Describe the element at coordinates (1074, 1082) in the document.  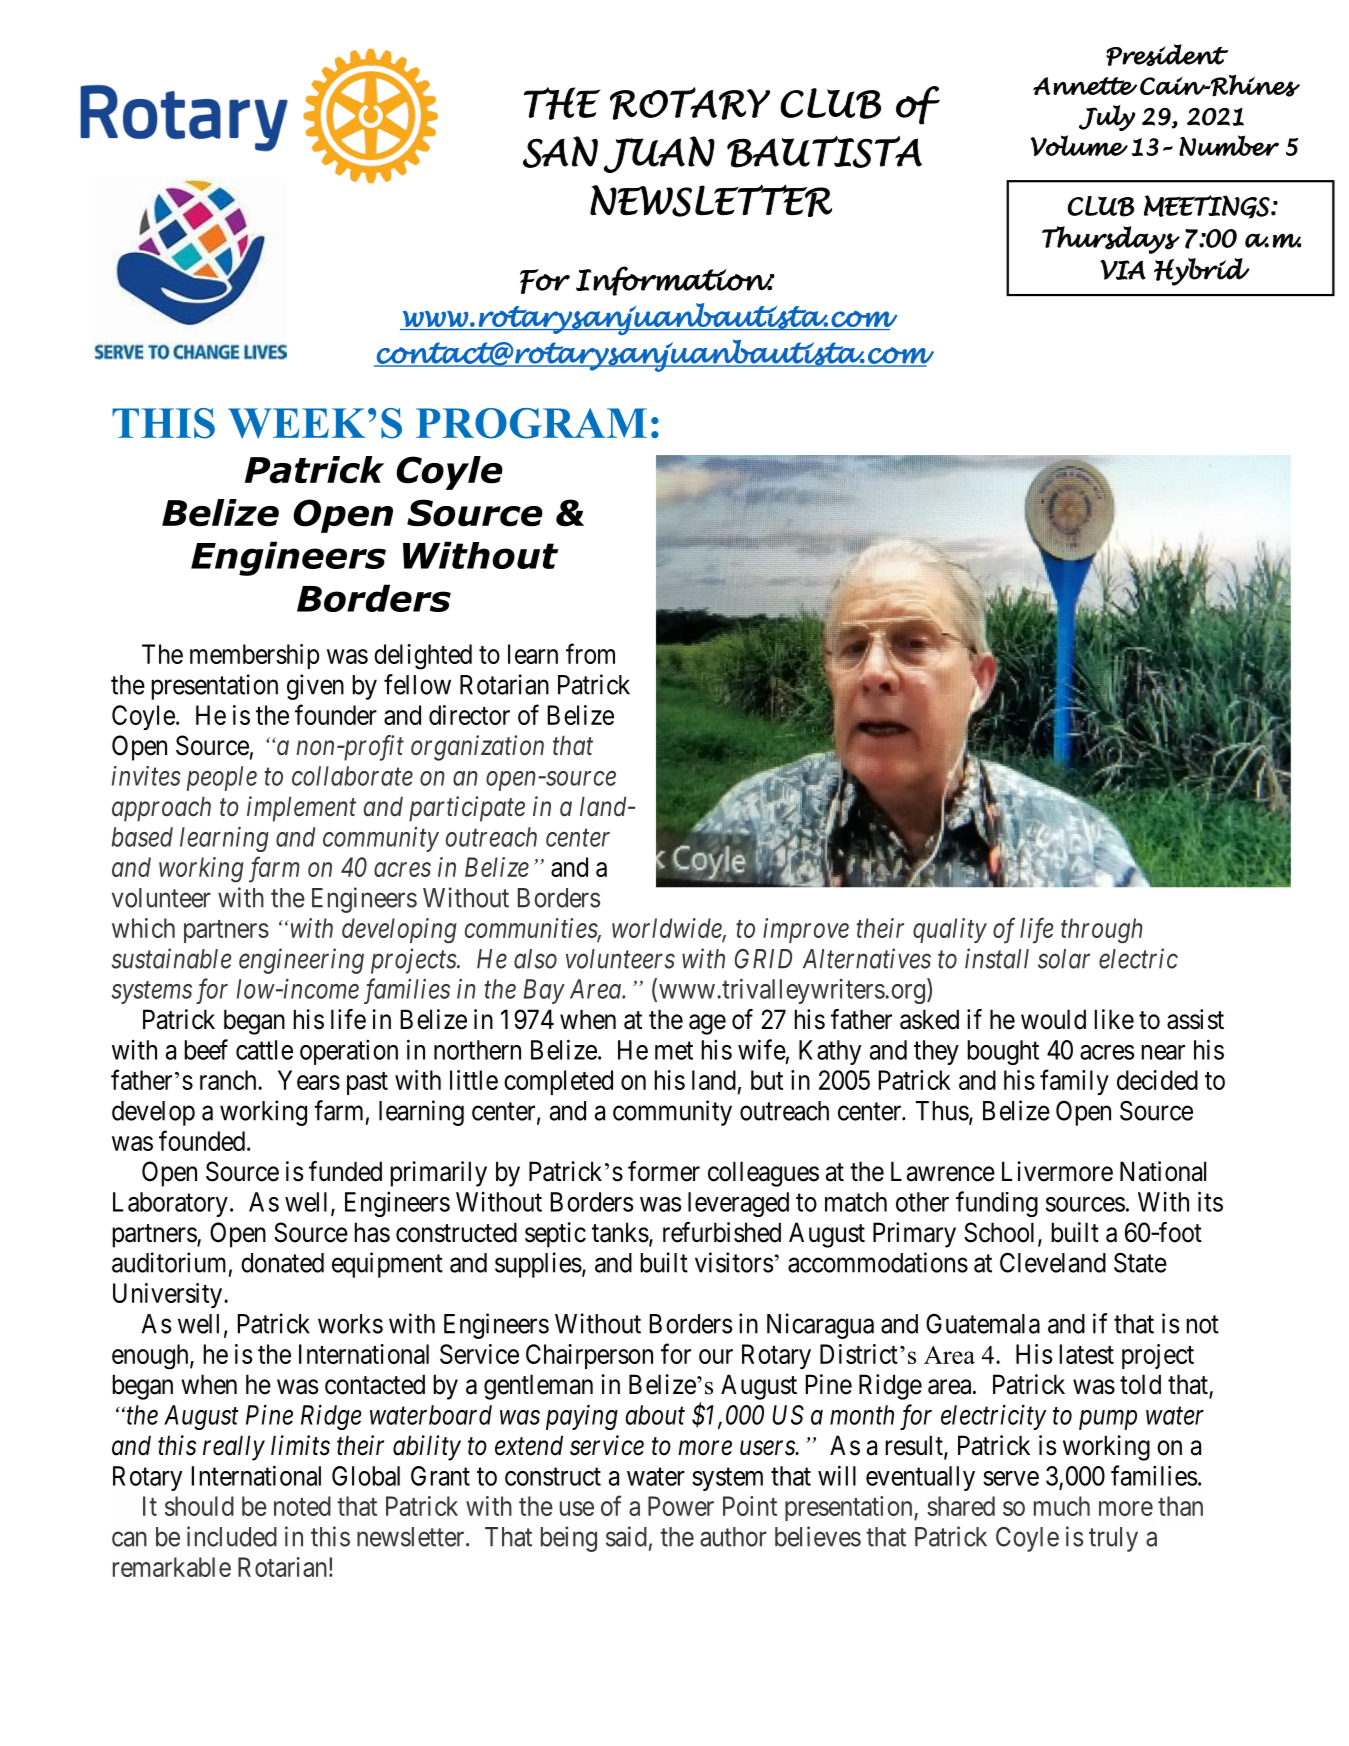
I see `family` at that location.
